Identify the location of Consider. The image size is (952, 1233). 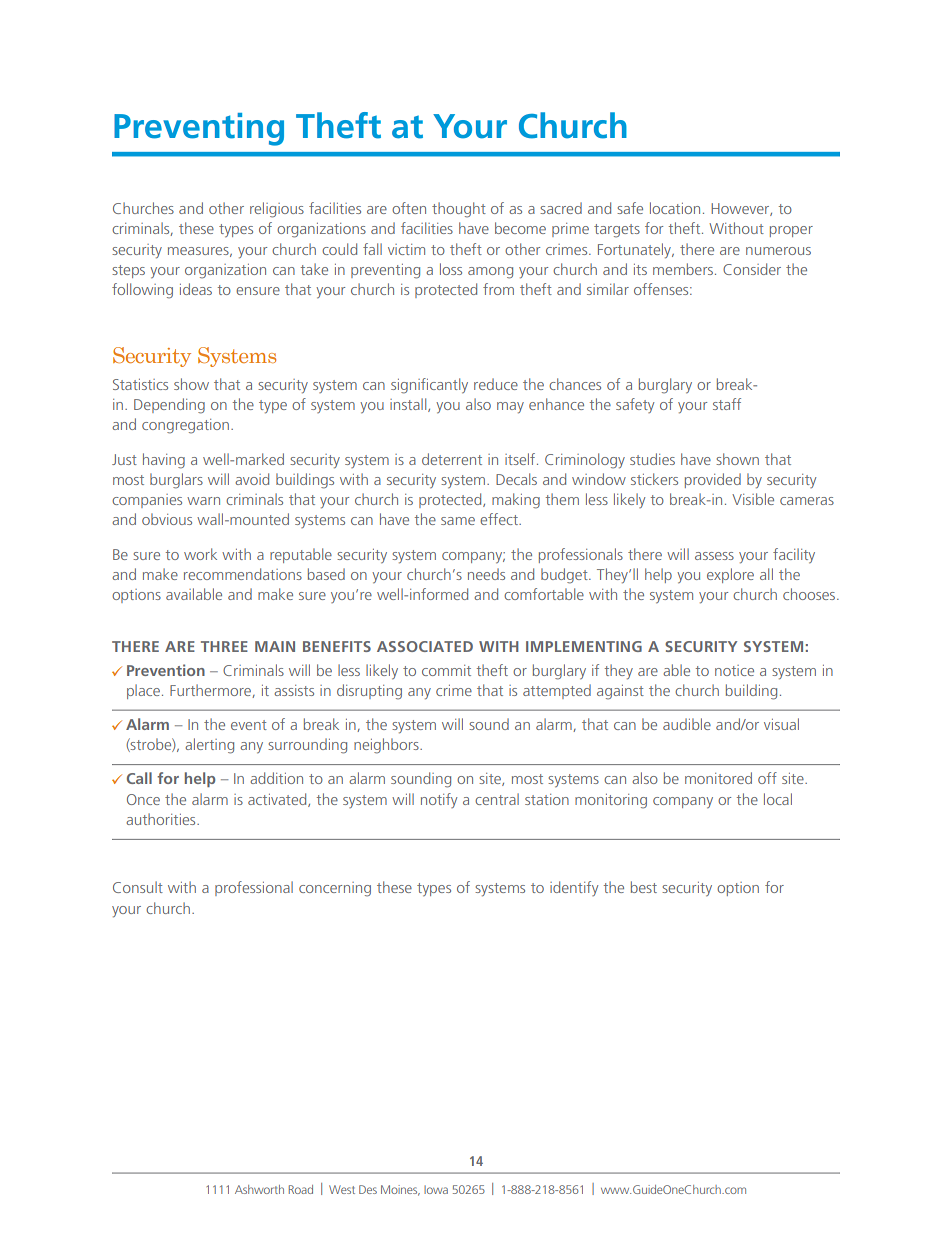
(752, 269).
